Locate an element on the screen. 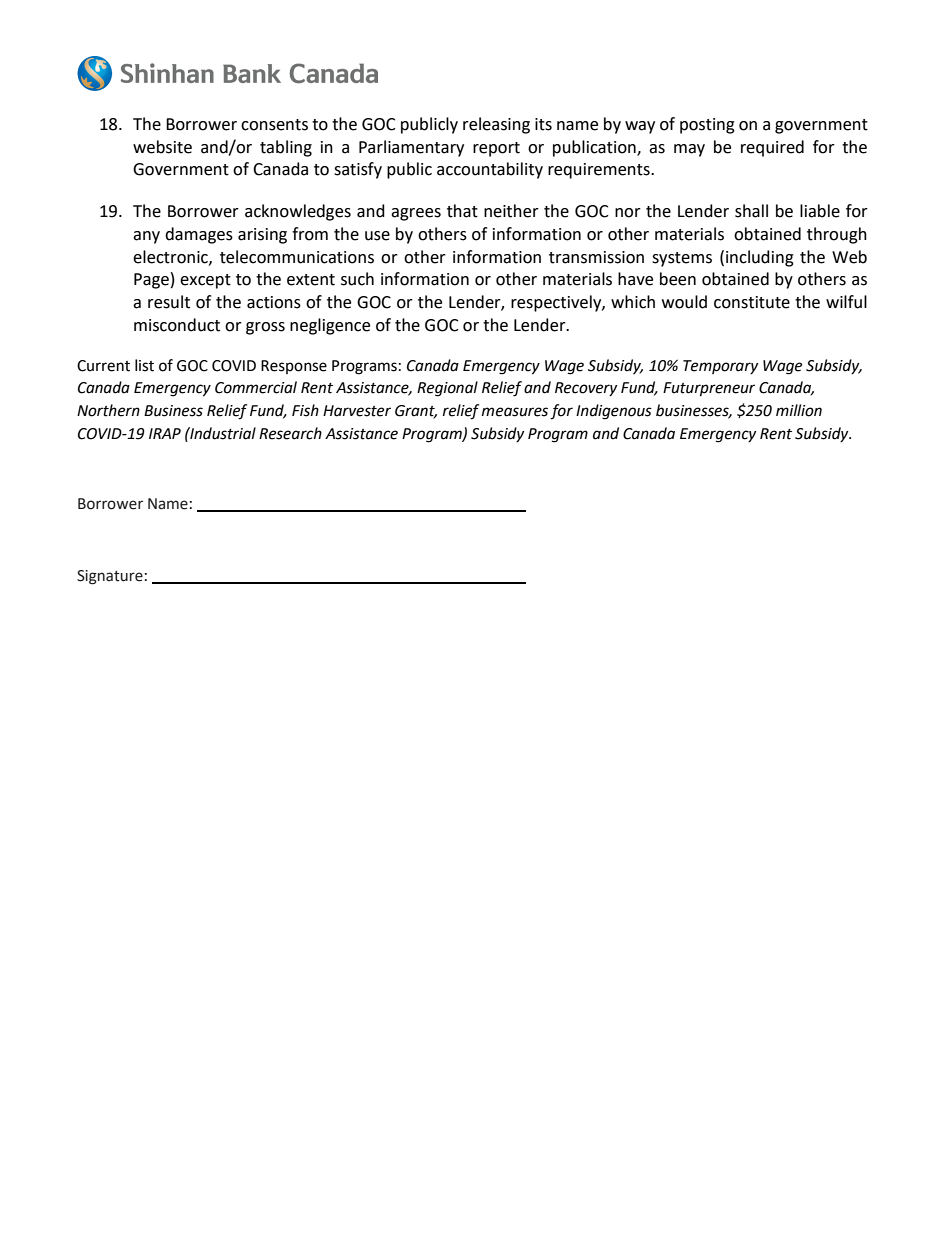 The height and width of the screenshot is (1233, 952). Signature is located at coordinates (110, 577).
